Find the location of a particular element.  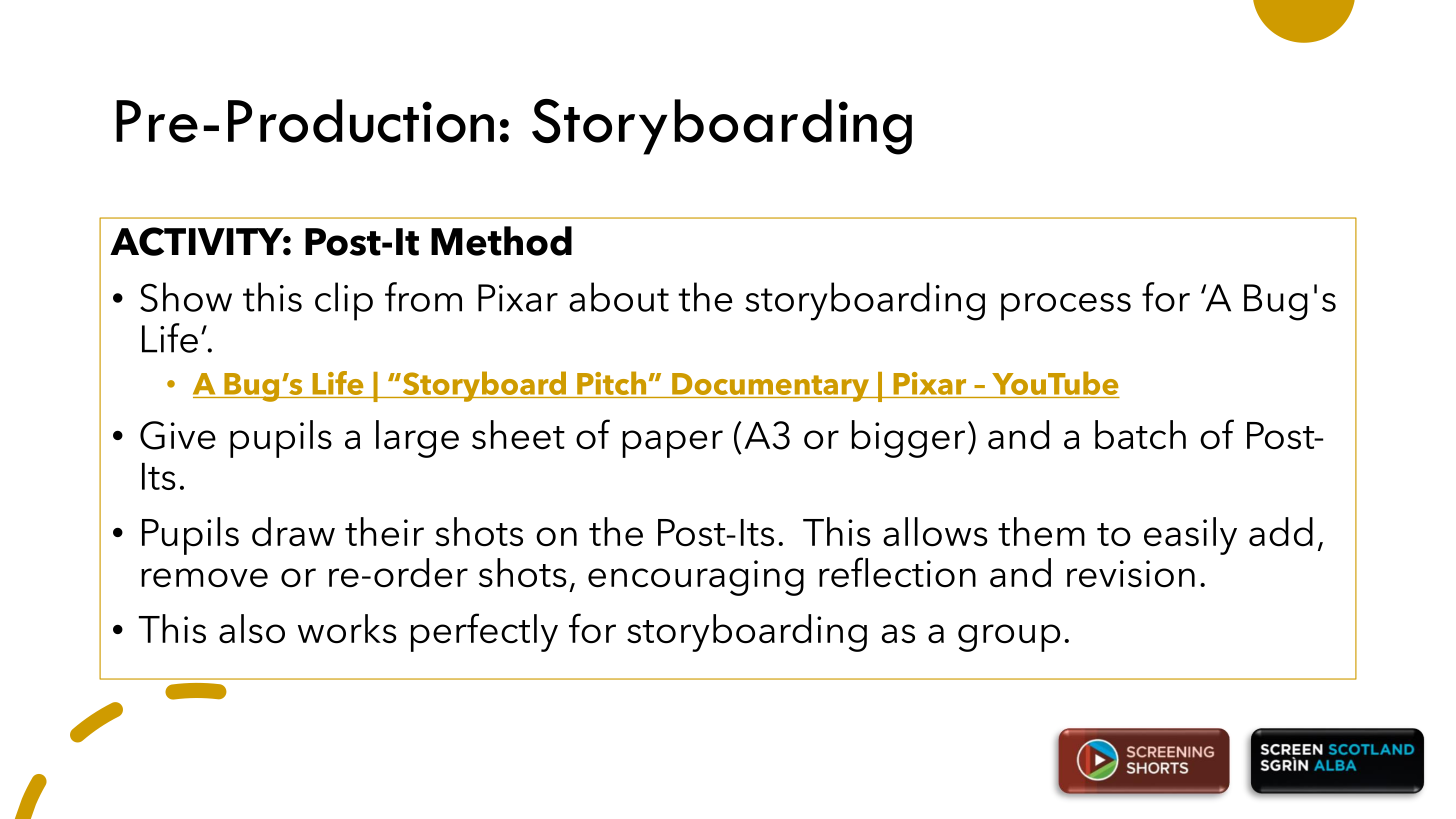

batch is located at coordinates (1140, 435).
